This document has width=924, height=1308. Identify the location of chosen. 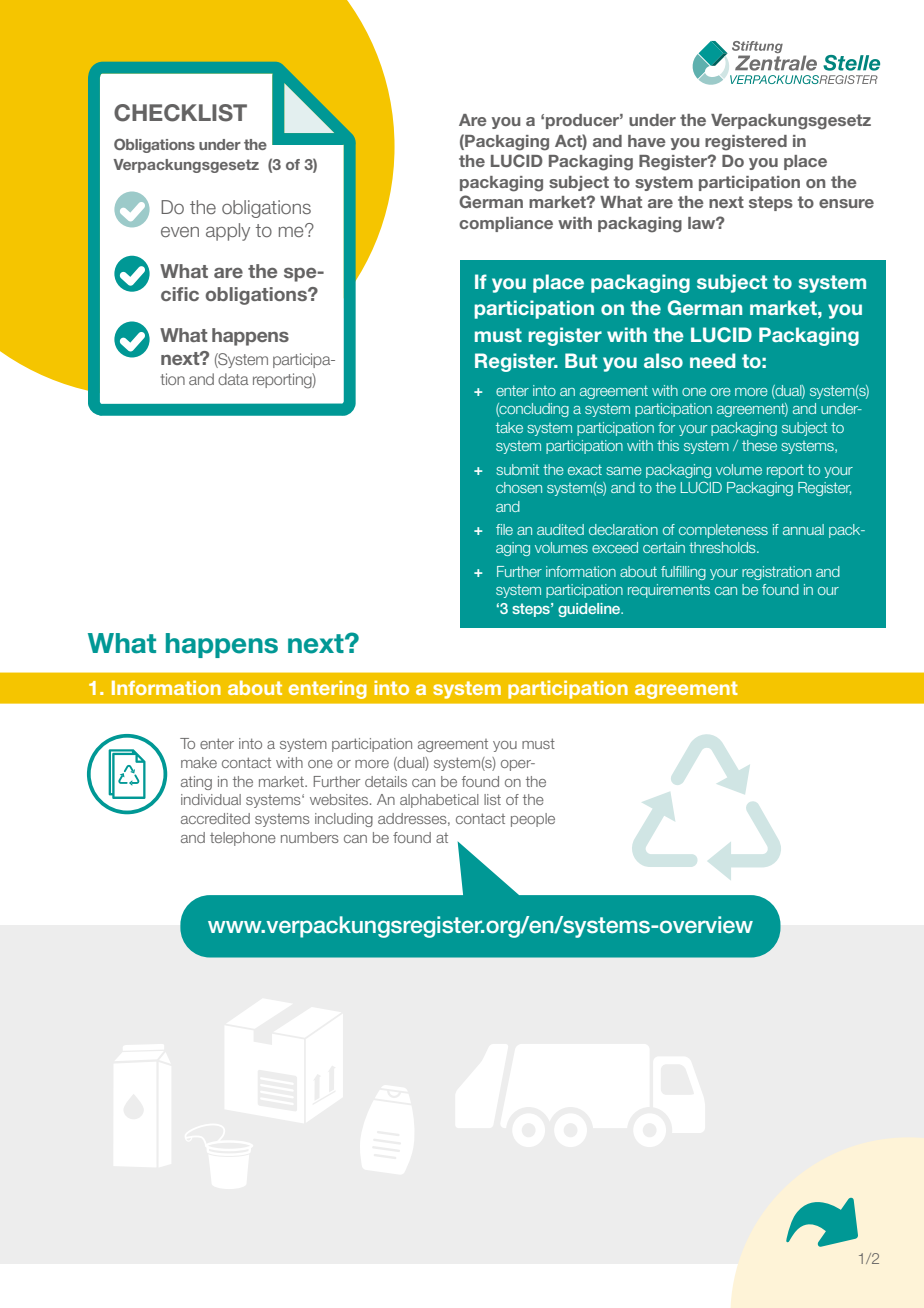
(519, 487).
